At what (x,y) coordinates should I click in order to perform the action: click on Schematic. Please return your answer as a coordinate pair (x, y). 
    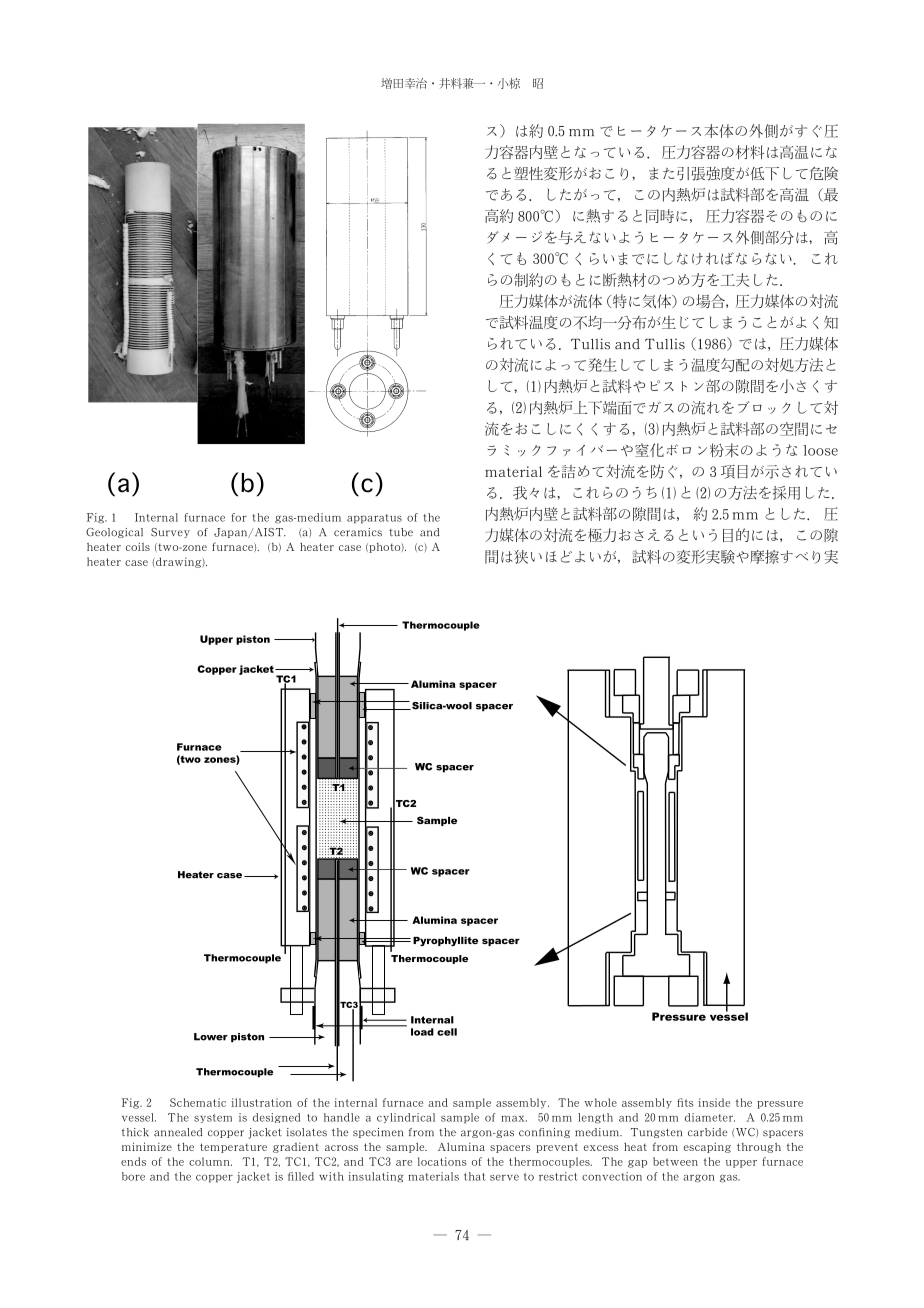
    Looking at the image, I should click on (198, 1102).
